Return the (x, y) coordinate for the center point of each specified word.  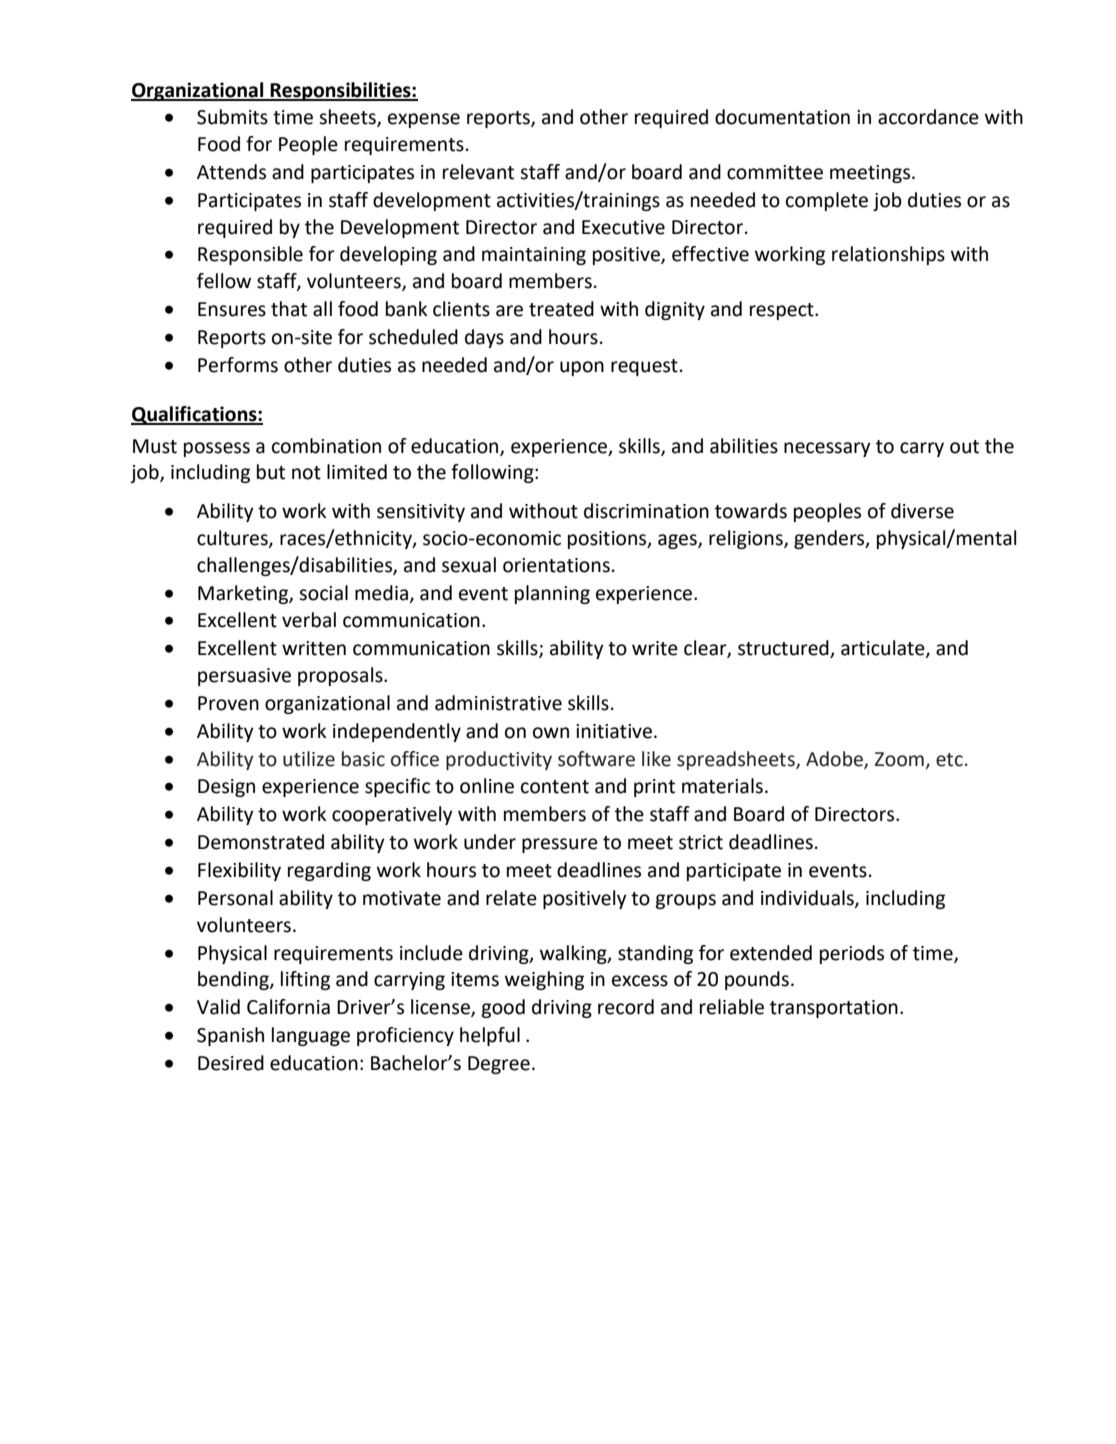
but (271, 472)
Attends (231, 172)
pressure (560, 845)
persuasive (244, 677)
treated (561, 309)
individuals (808, 899)
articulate (884, 649)
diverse (922, 511)
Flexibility (239, 871)
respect (783, 311)
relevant (478, 172)
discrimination (646, 511)
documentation (782, 117)
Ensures (232, 309)
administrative (498, 703)
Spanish (230, 1036)
